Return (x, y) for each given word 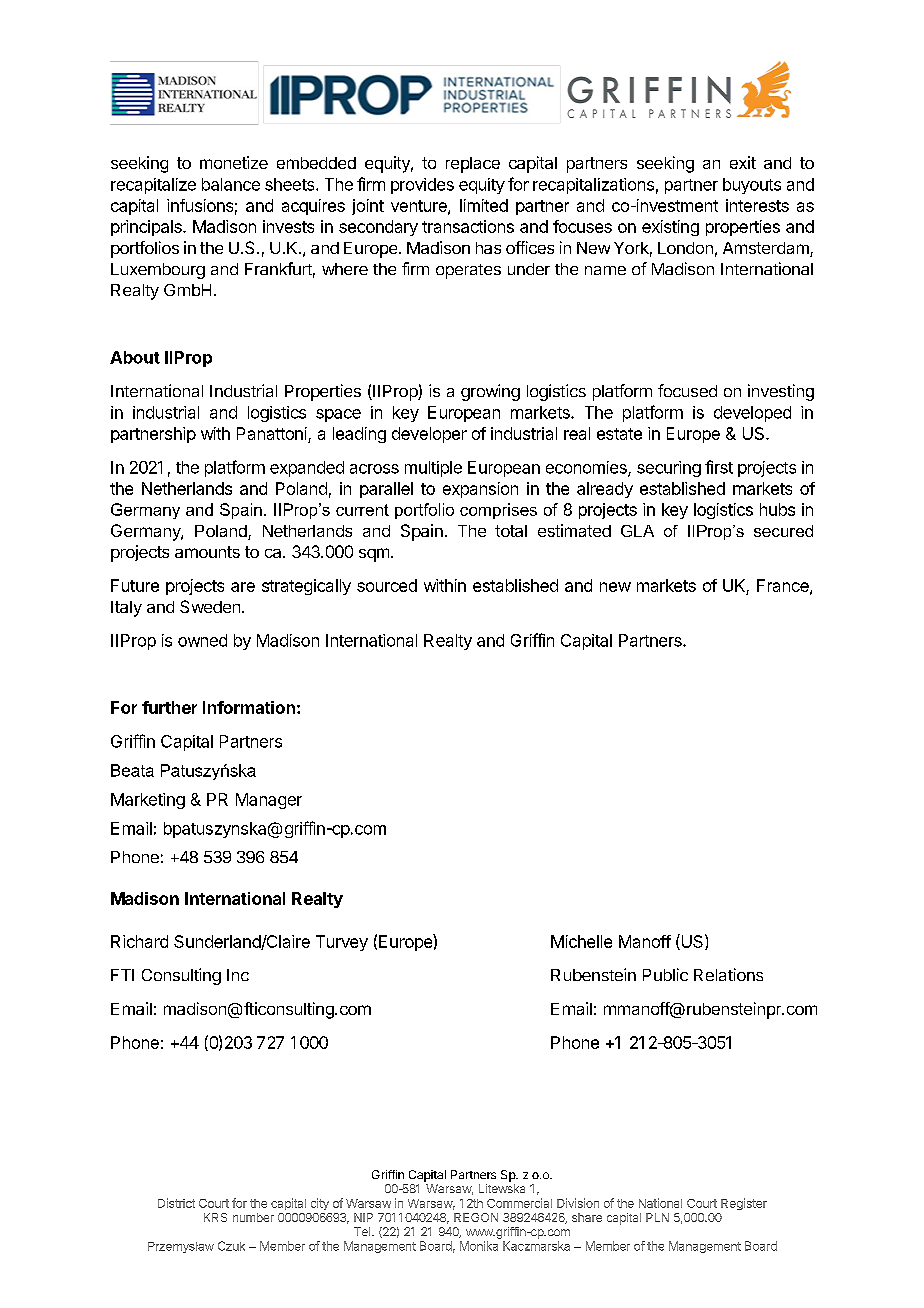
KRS (215, 1217)
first (719, 467)
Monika (479, 1246)
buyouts (752, 186)
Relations (728, 974)
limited (484, 205)
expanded (307, 469)
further (169, 707)
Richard (139, 941)
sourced (387, 585)
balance (231, 184)
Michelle (581, 941)
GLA (637, 531)
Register (744, 1204)
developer (429, 435)
